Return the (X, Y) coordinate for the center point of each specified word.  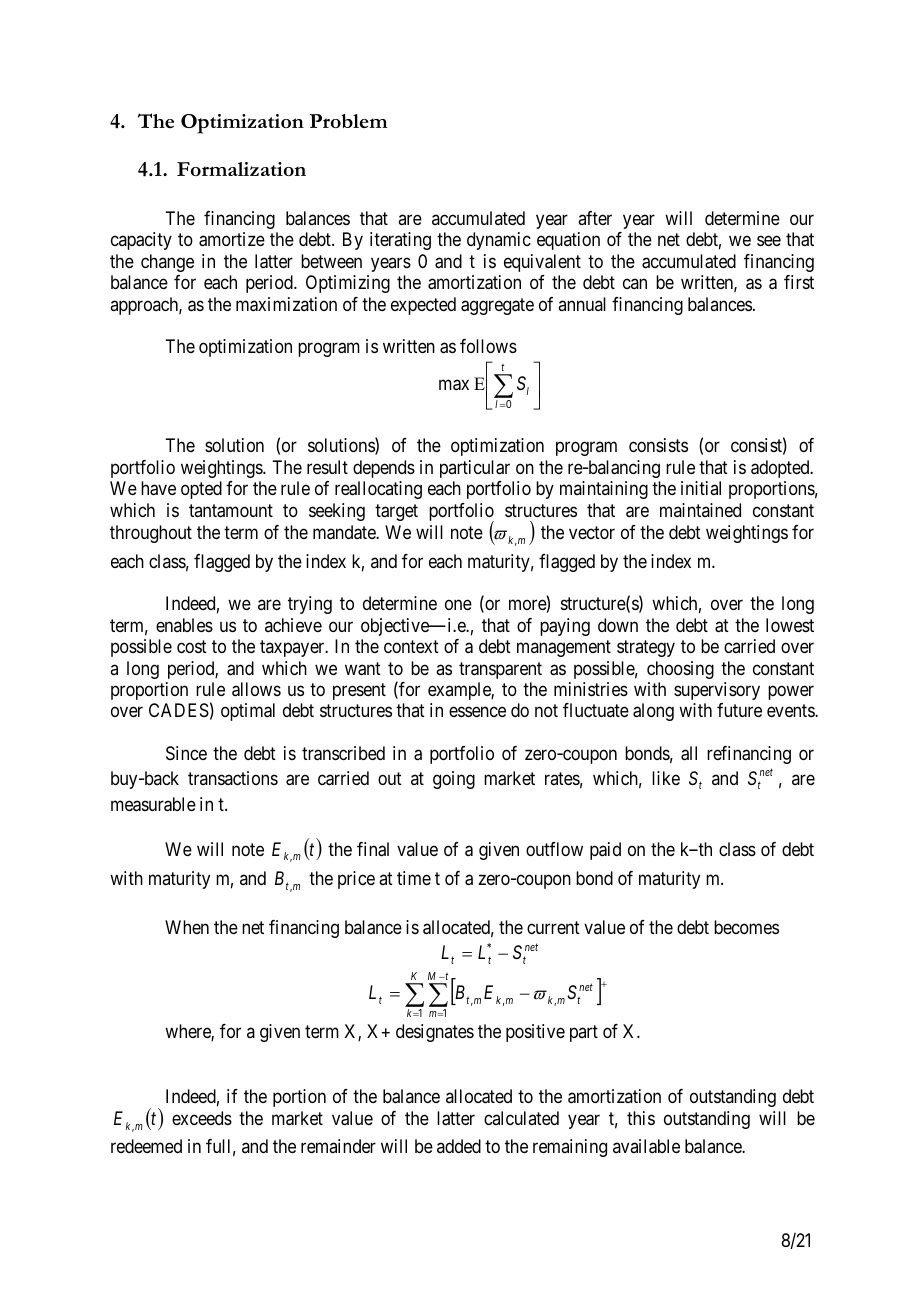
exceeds (202, 1118)
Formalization (241, 169)
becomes (746, 927)
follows (488, 346)
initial (701, 488)
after (595, 218)
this (641, 1118)
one (458, 605)
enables (184, 625)
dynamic (499, 241)
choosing (680, 670)
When (187, 927)
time (414, 878)
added (459, 1146)
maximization (286, 304)
